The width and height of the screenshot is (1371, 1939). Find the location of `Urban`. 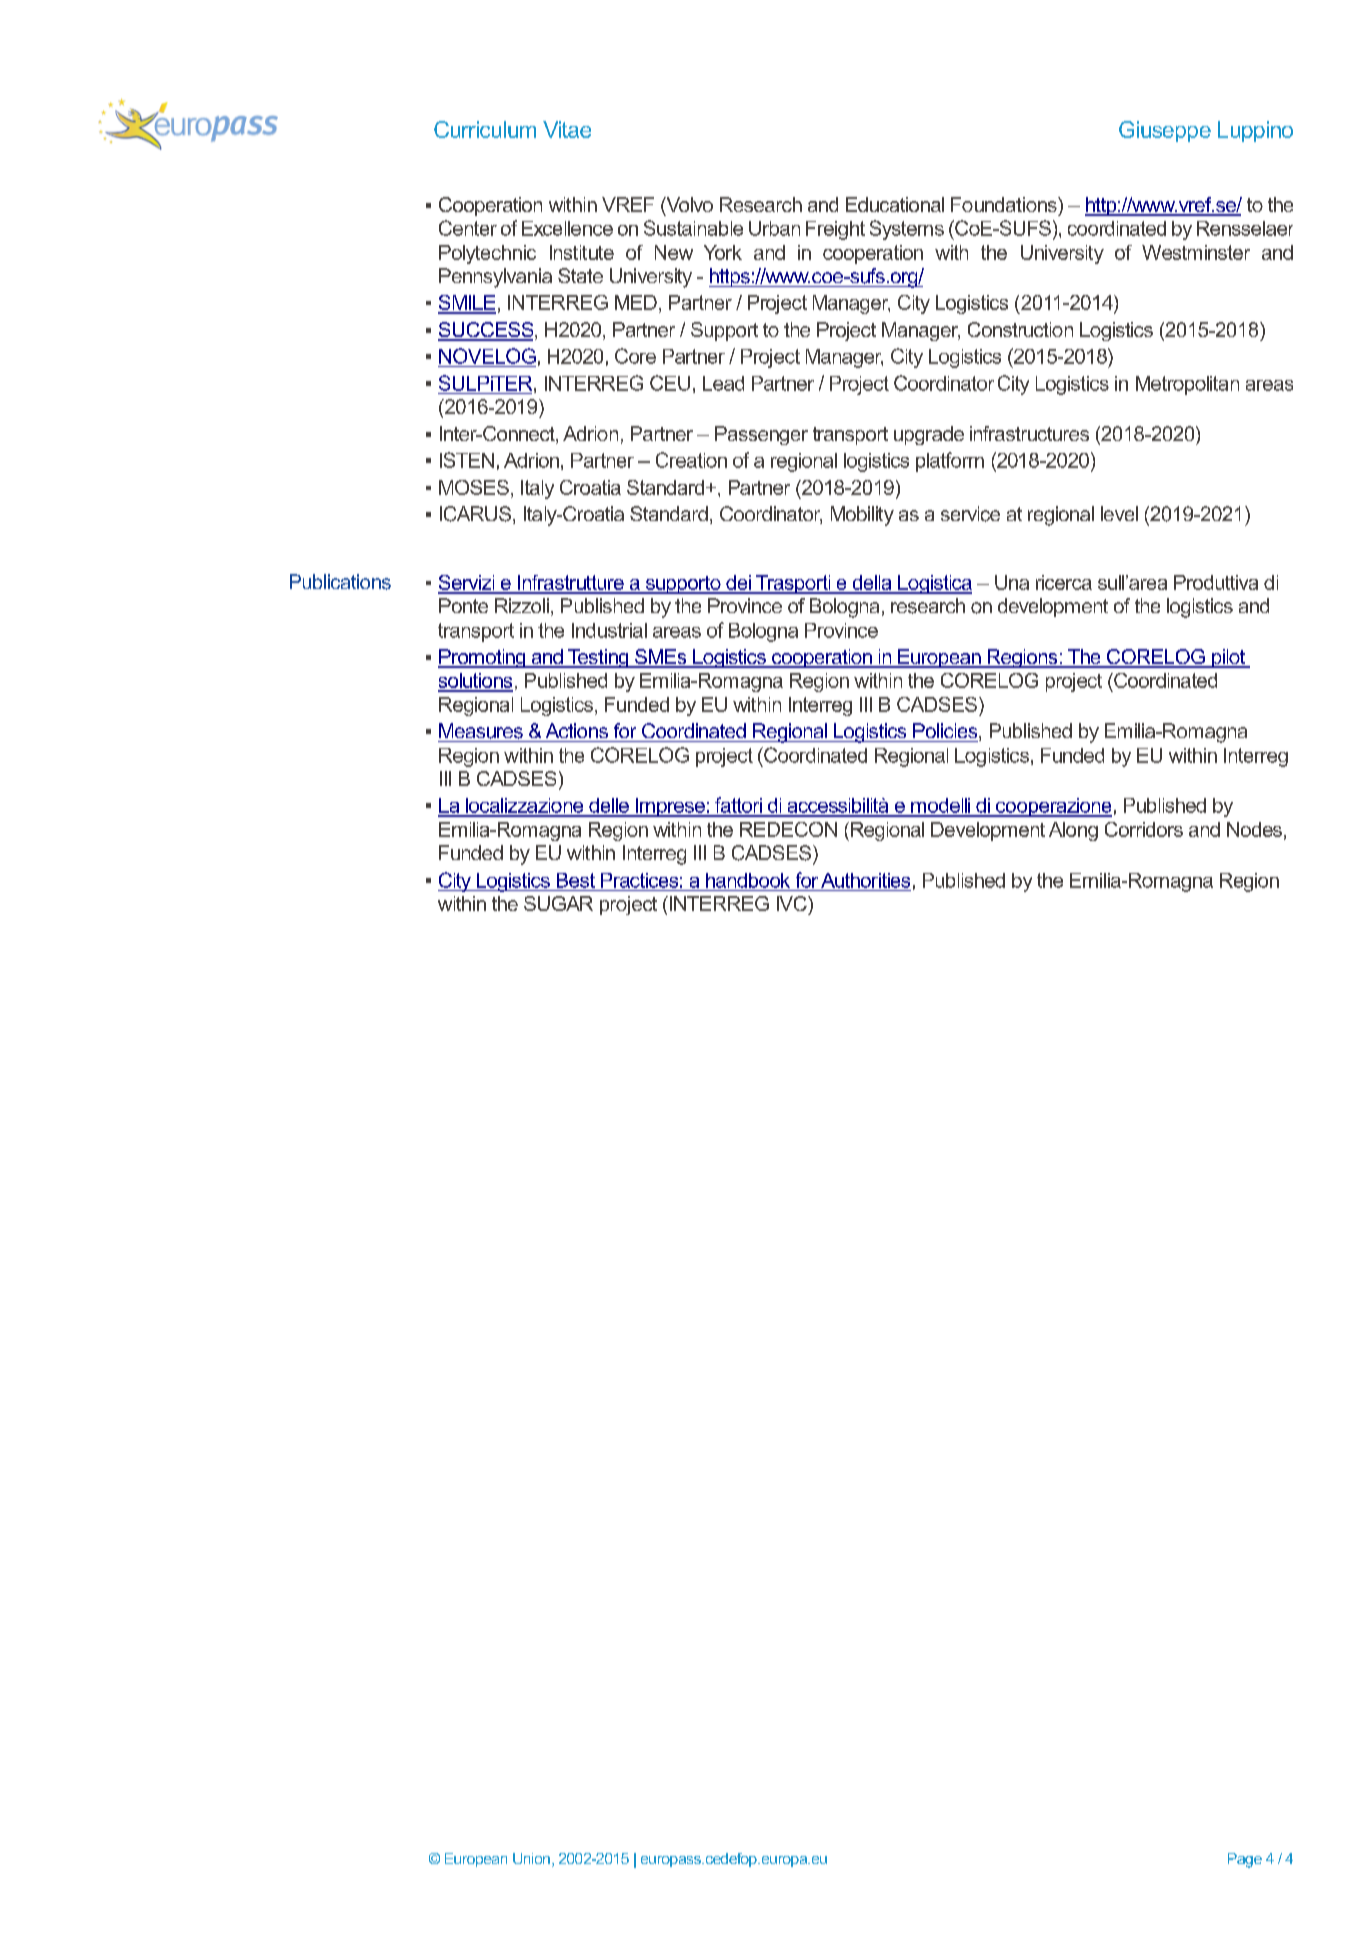

Urban is located at coordinates (774, 228).
